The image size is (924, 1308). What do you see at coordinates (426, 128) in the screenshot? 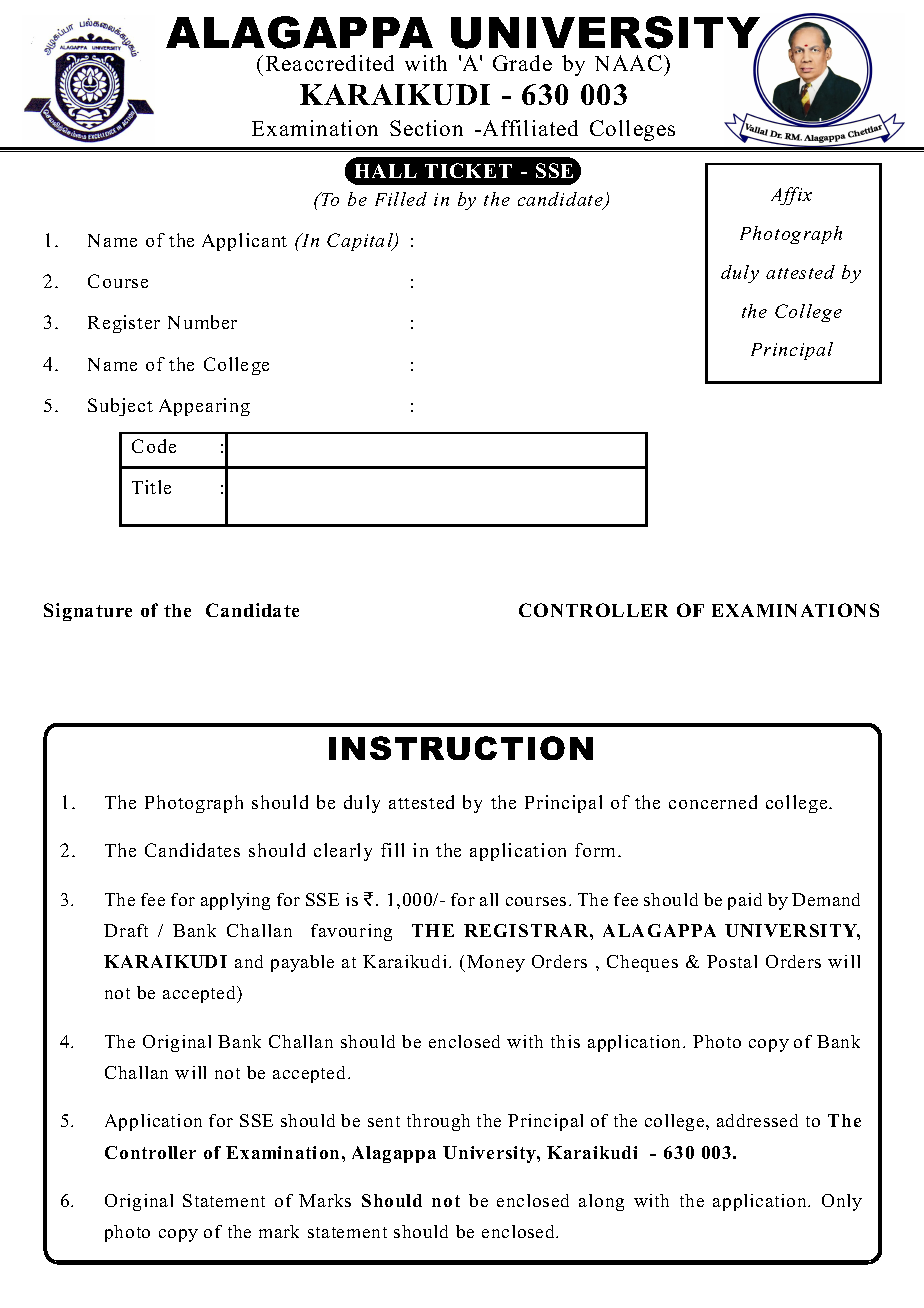
I see `Section` at bounding box center [426, 128].
